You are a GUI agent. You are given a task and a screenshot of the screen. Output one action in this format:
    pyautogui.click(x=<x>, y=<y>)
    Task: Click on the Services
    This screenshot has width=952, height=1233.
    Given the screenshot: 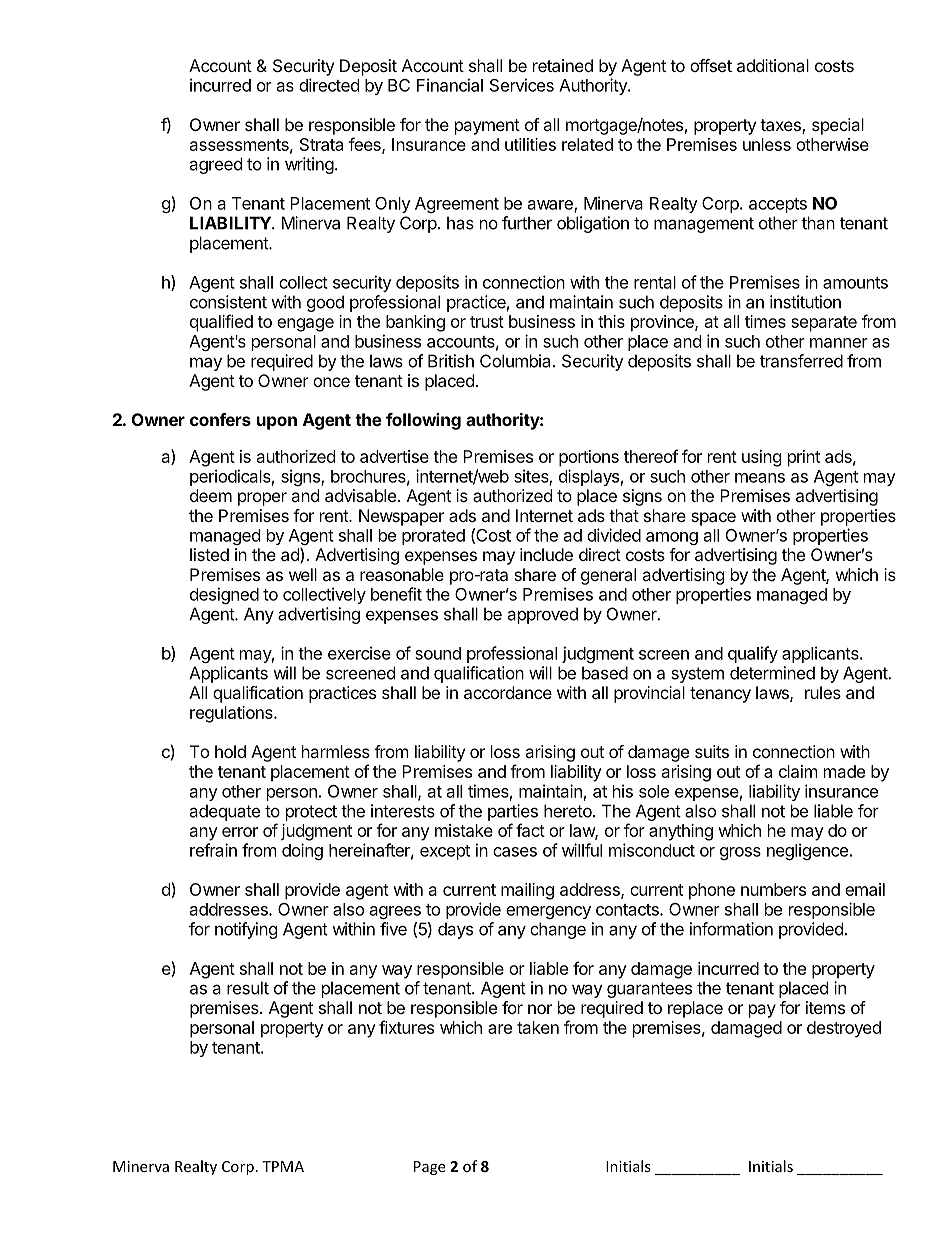 What is the action you would take?
    pyautogui.click(x=522, y=85)
